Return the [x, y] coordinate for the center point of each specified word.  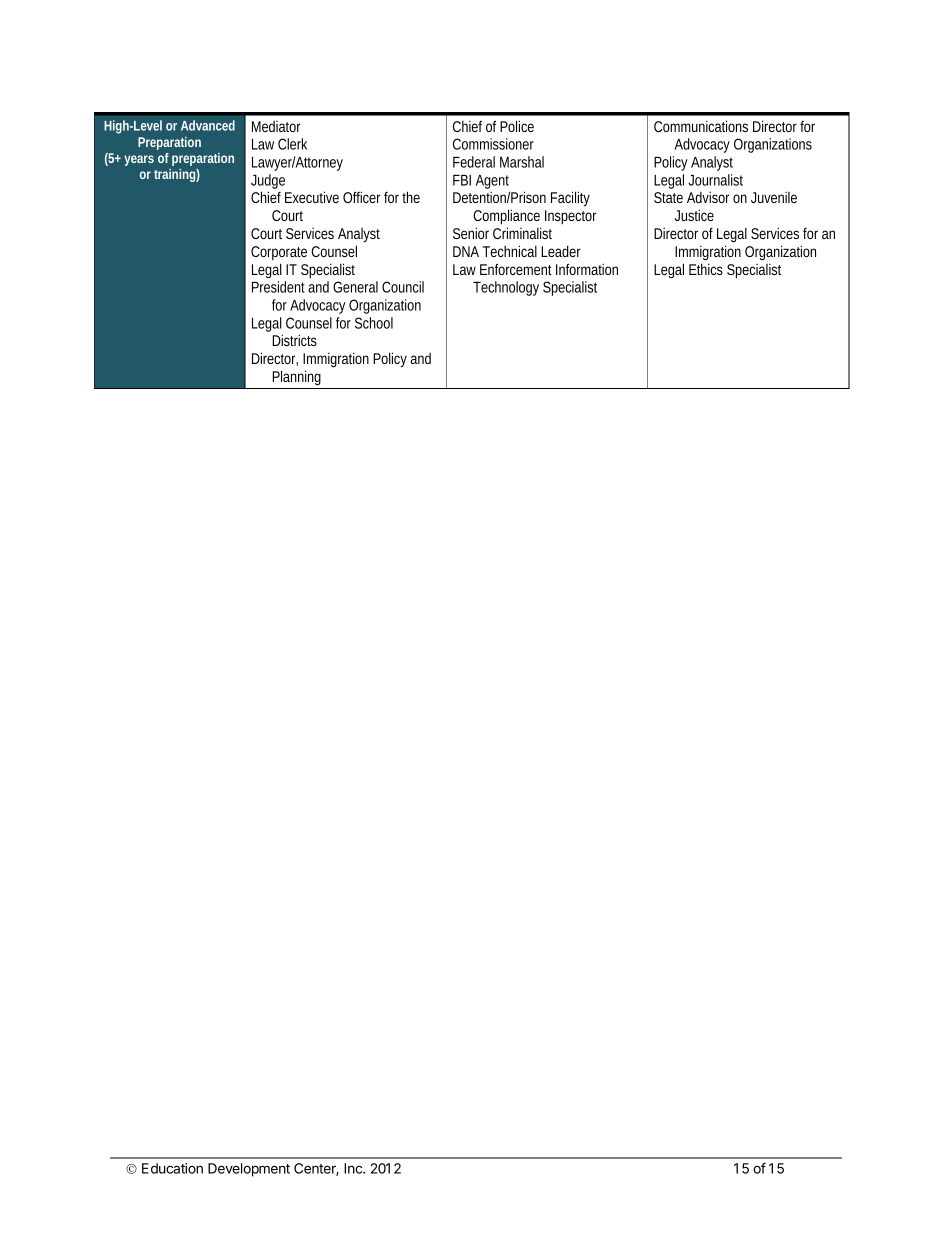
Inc [354, 1168]
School [374, 323]
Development [249, 1170]
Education [172, 1168]
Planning [296, 378]
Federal [474, 162]
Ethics [706, 269]
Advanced [208, 125]
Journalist [715, 180]
